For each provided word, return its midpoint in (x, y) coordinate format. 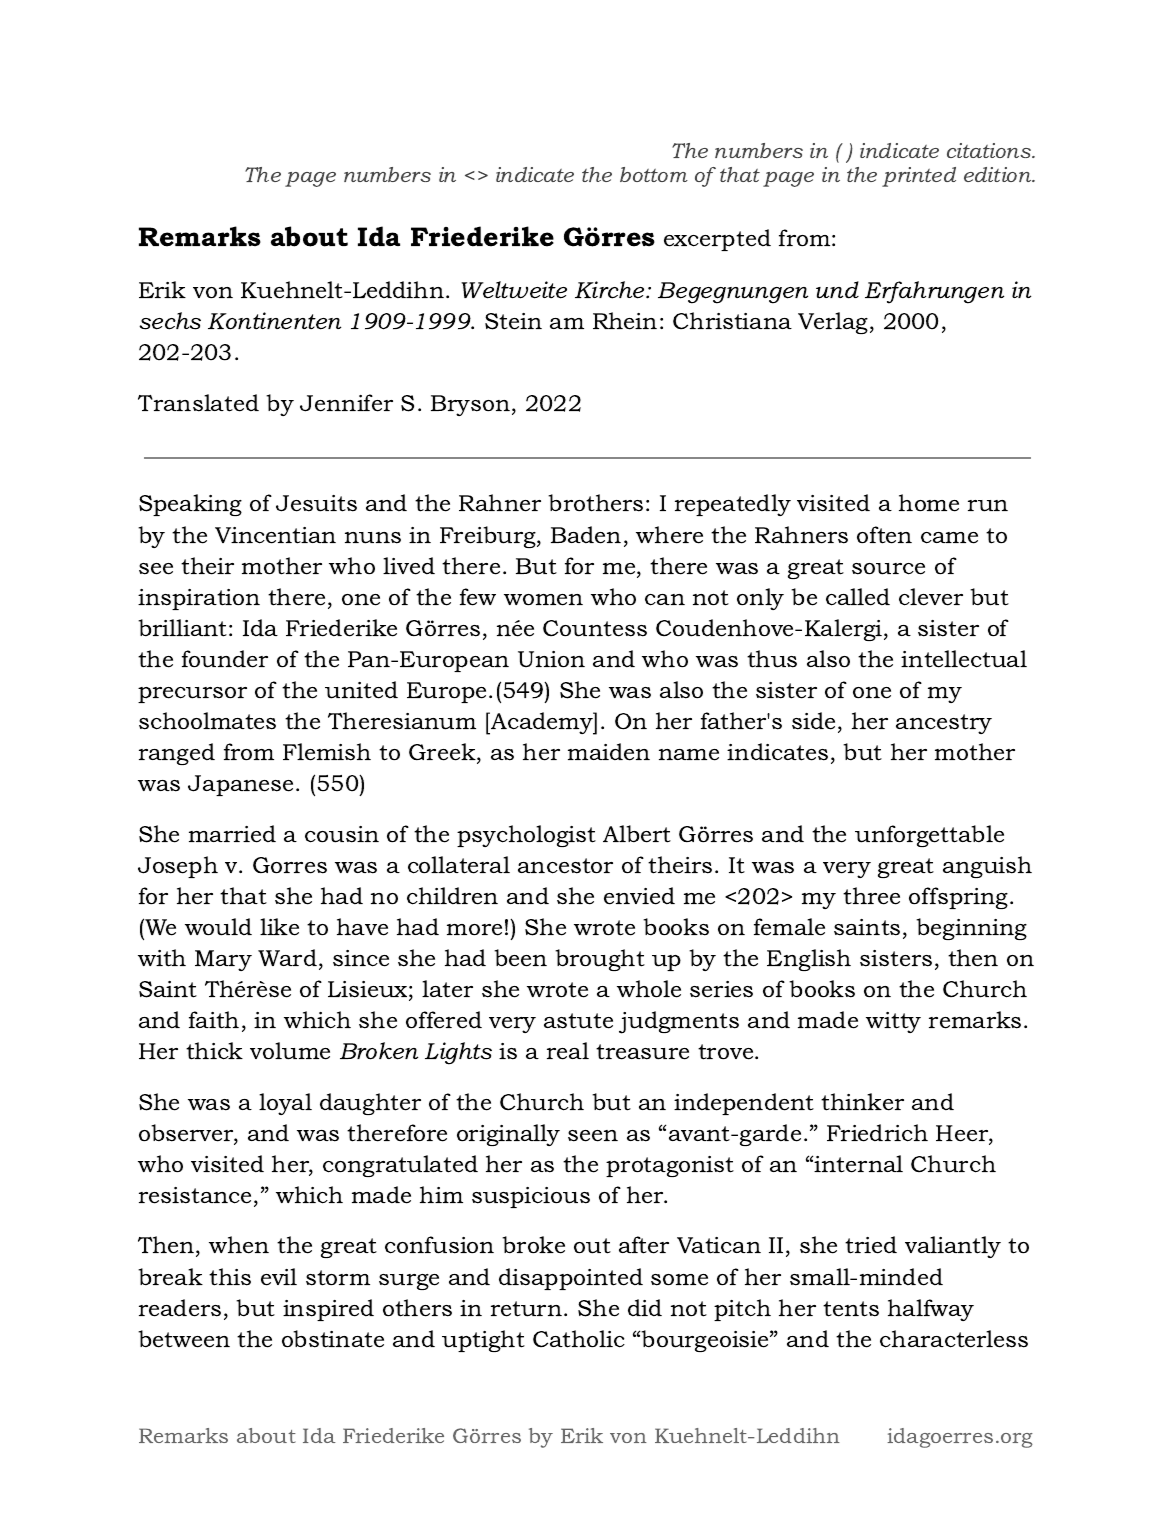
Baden (586, 535)
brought (600, 960)
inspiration (199, 599)
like (279, 927)
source (888, 569)
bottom (654, 174)
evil (279, 1277)
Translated (198, 403)
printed (919, 177)
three (871, 896)
